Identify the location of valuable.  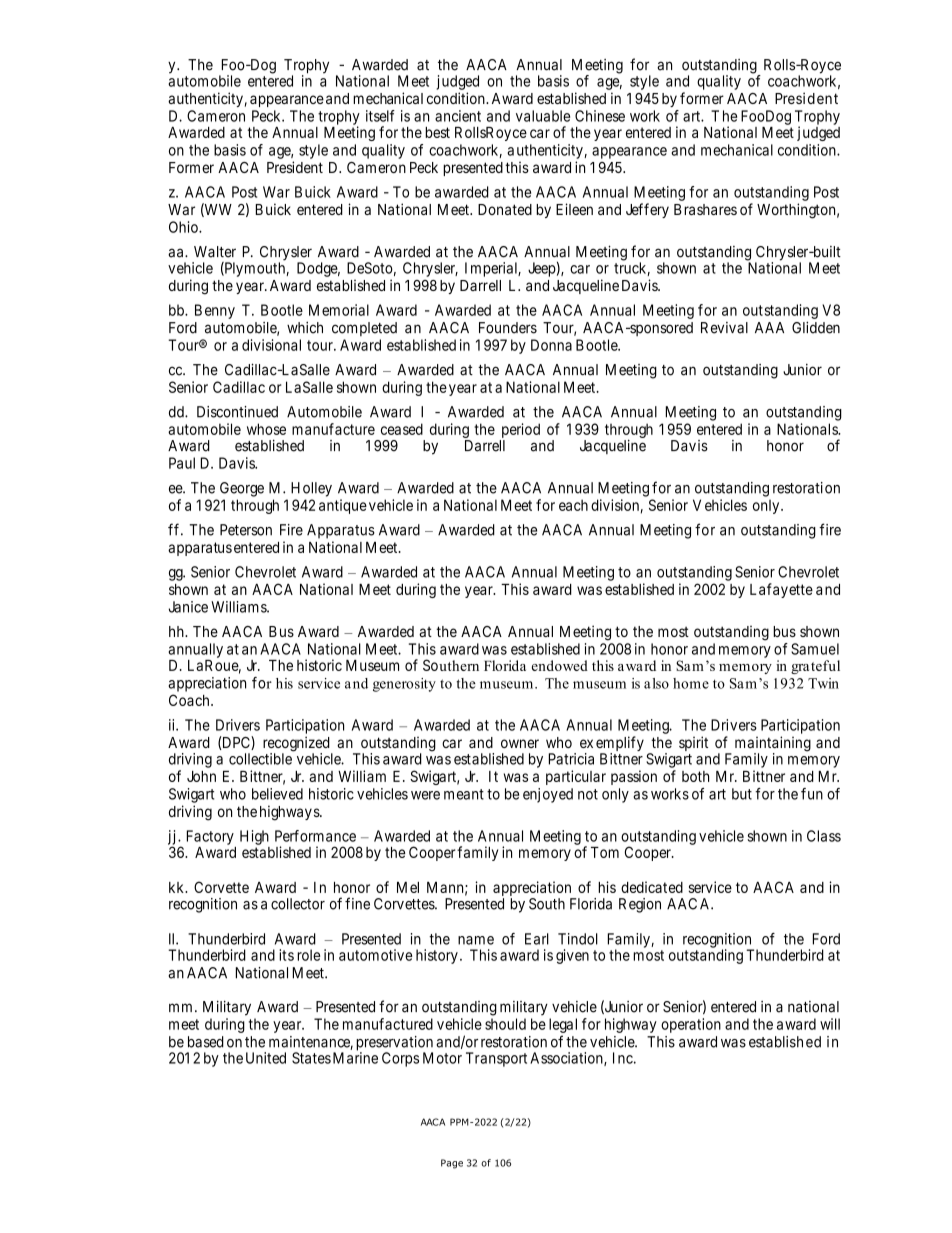
(543, 116).
